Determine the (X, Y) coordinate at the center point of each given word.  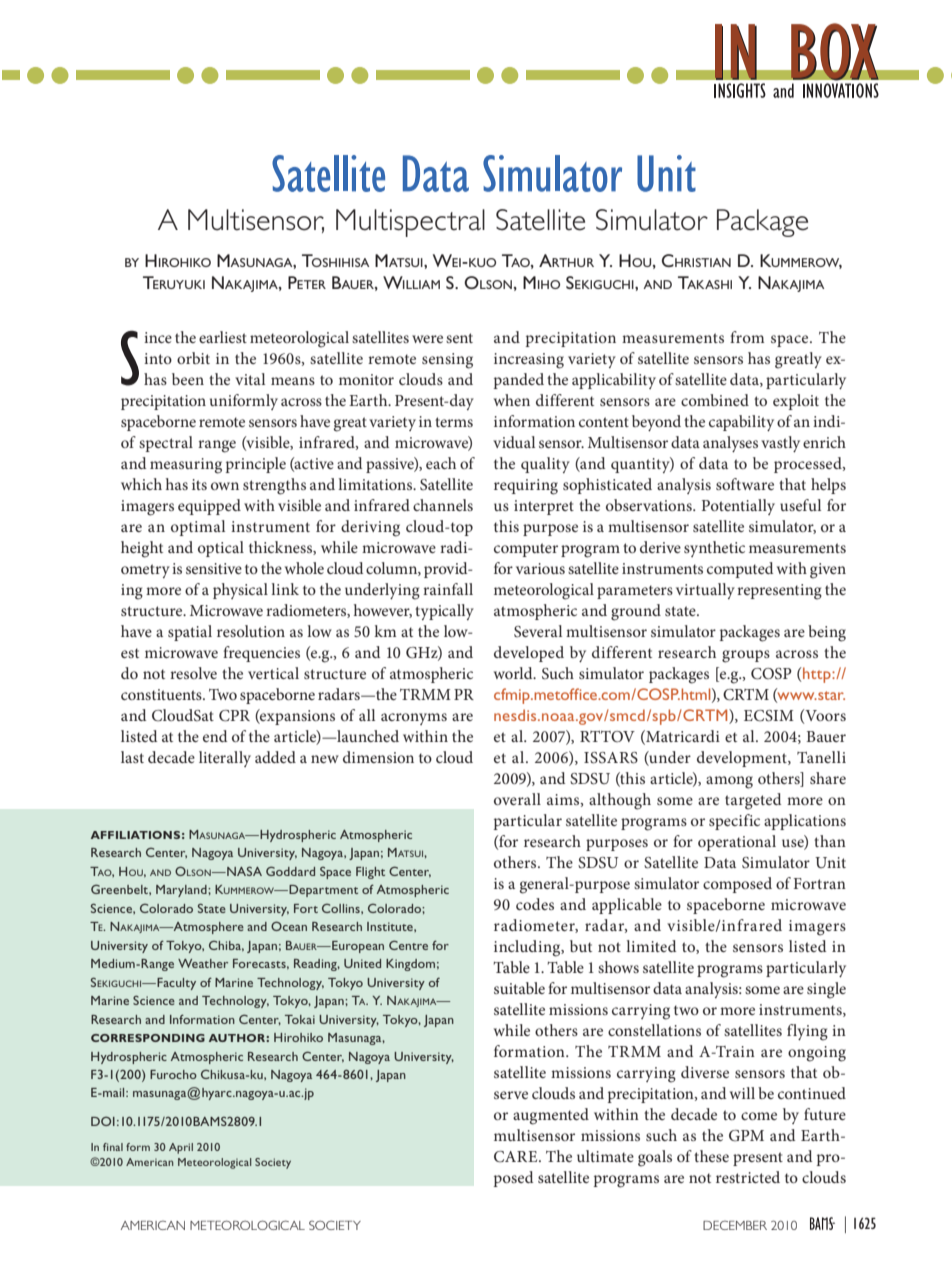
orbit (193, 358)
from (747, 337)
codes (535, 904)
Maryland (182, 891)
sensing (447, 361)
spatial (190, 633)
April (181, 1148)
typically (444, 612)
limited (651, 946)
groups (746, 656)
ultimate (605, 1156)
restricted (748, 1177)
